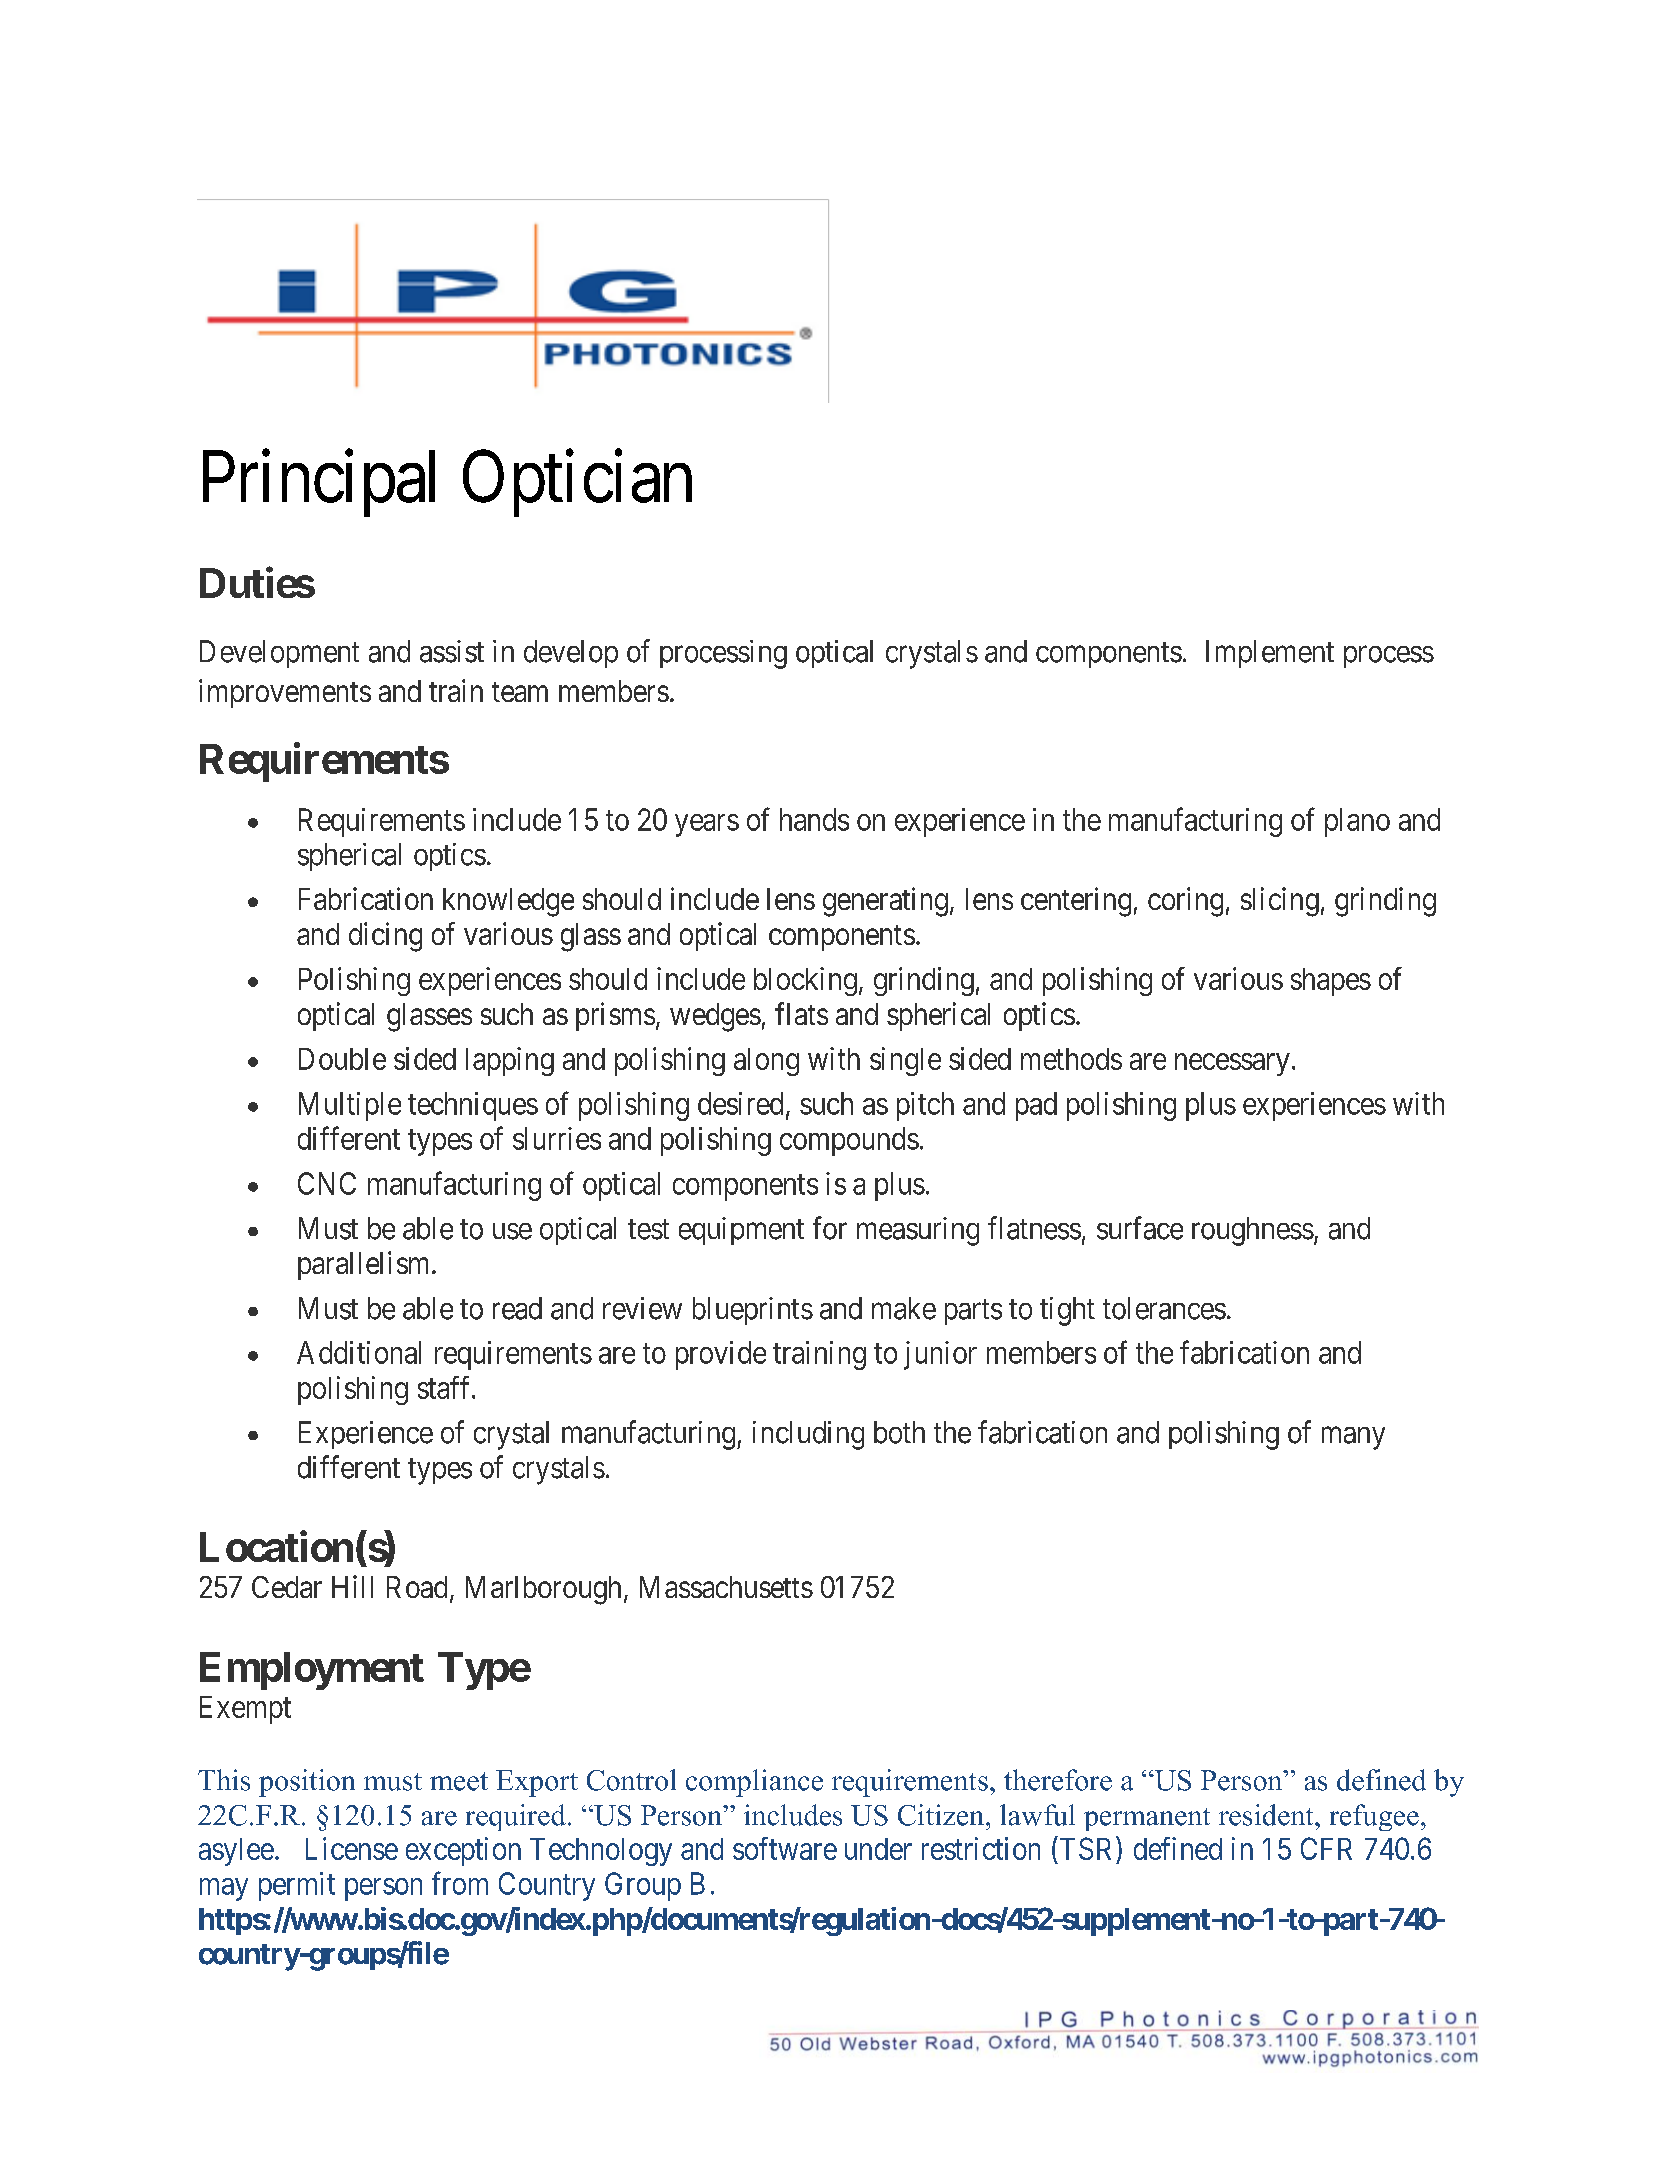 This screenshot has height=2172, width=1678. What do you see at coordinates (785, 1848) in the screenshot?
I see `software` at bounding box center [785, 1848].
